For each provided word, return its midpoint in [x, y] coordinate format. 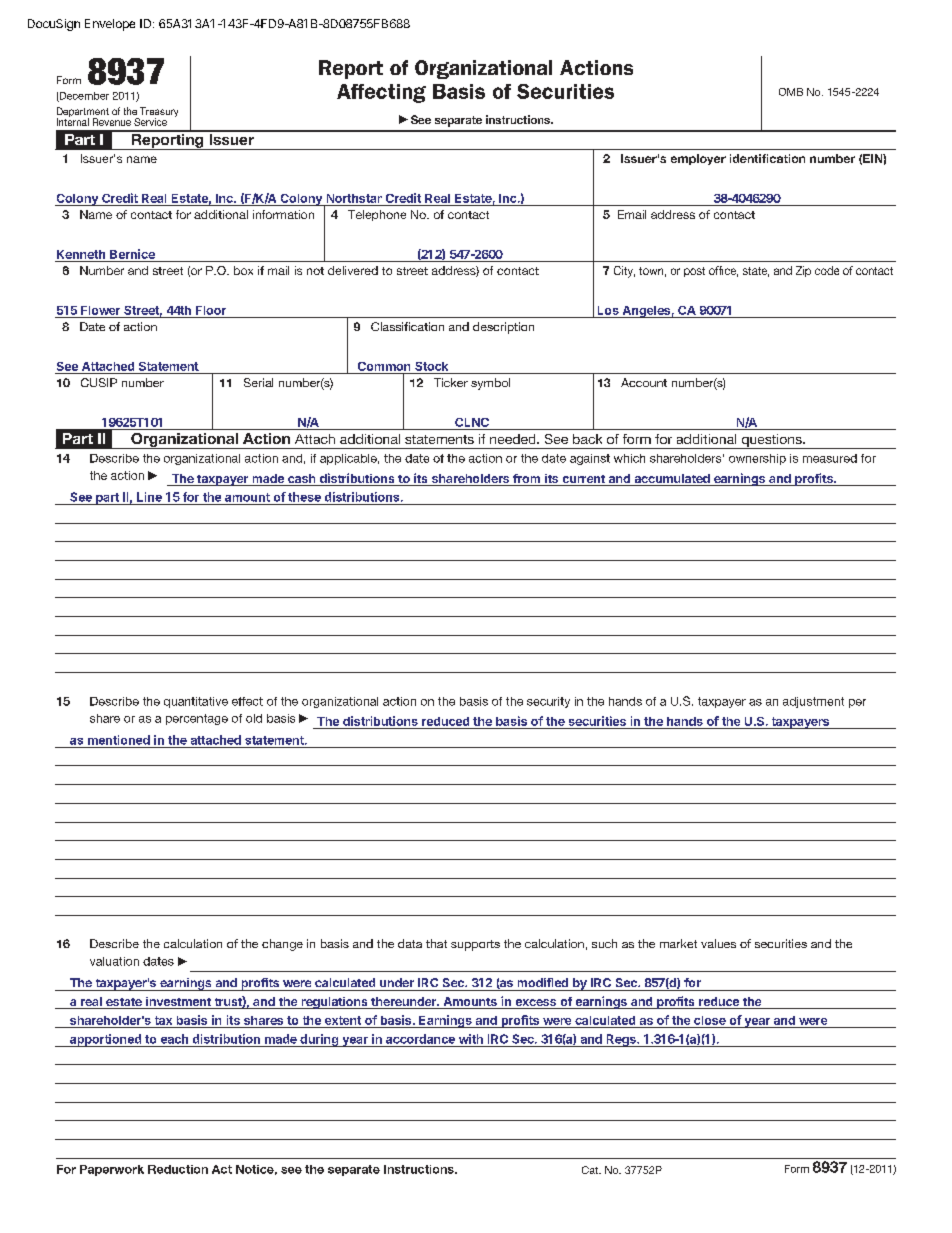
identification [767, 158]
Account [644, 382]
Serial [258, 382]
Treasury [158, 113]
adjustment [813, 702]
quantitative [196, 702]
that [436, 943]
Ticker [451, 382]
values [718, 943]
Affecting [381, 93]
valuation [114, 961]
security [548, 702]
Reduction [178, 1169]
